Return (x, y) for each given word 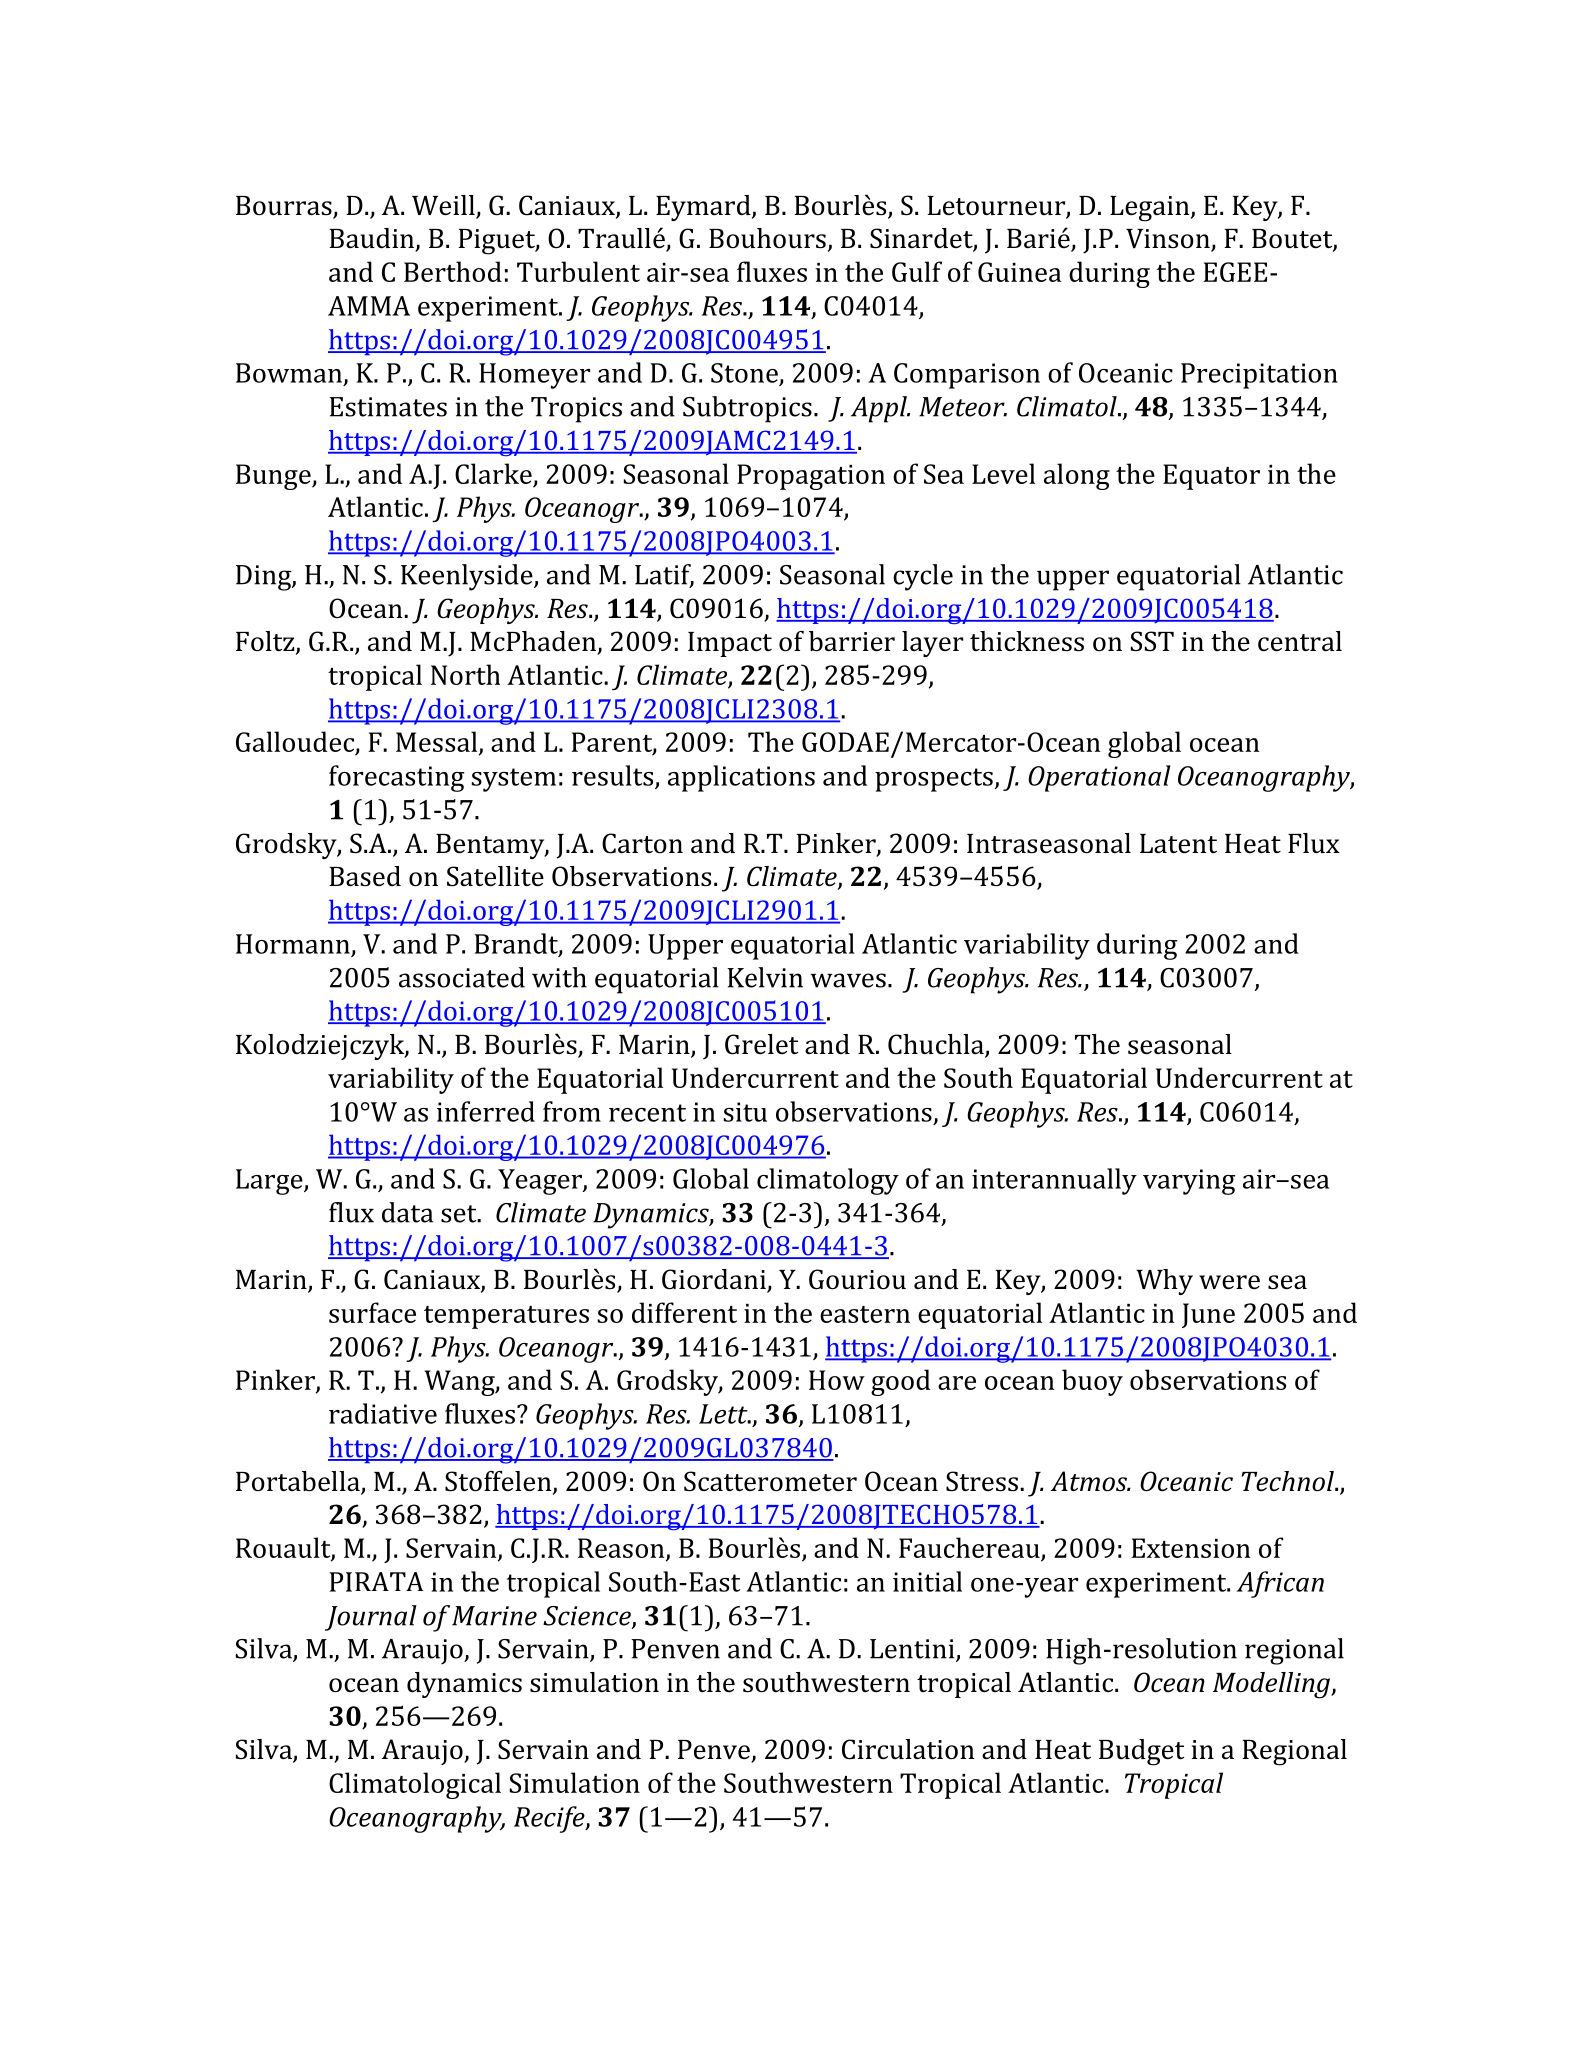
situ (745, 1112)
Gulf (917, 271)
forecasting (396, 778)
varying (1189, 1182)
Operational (1099, 778)
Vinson (1169, 240)
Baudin (373, 239)
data (407, 1212)
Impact (730, 644)
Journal (371, 1618)
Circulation (908, 1749)
